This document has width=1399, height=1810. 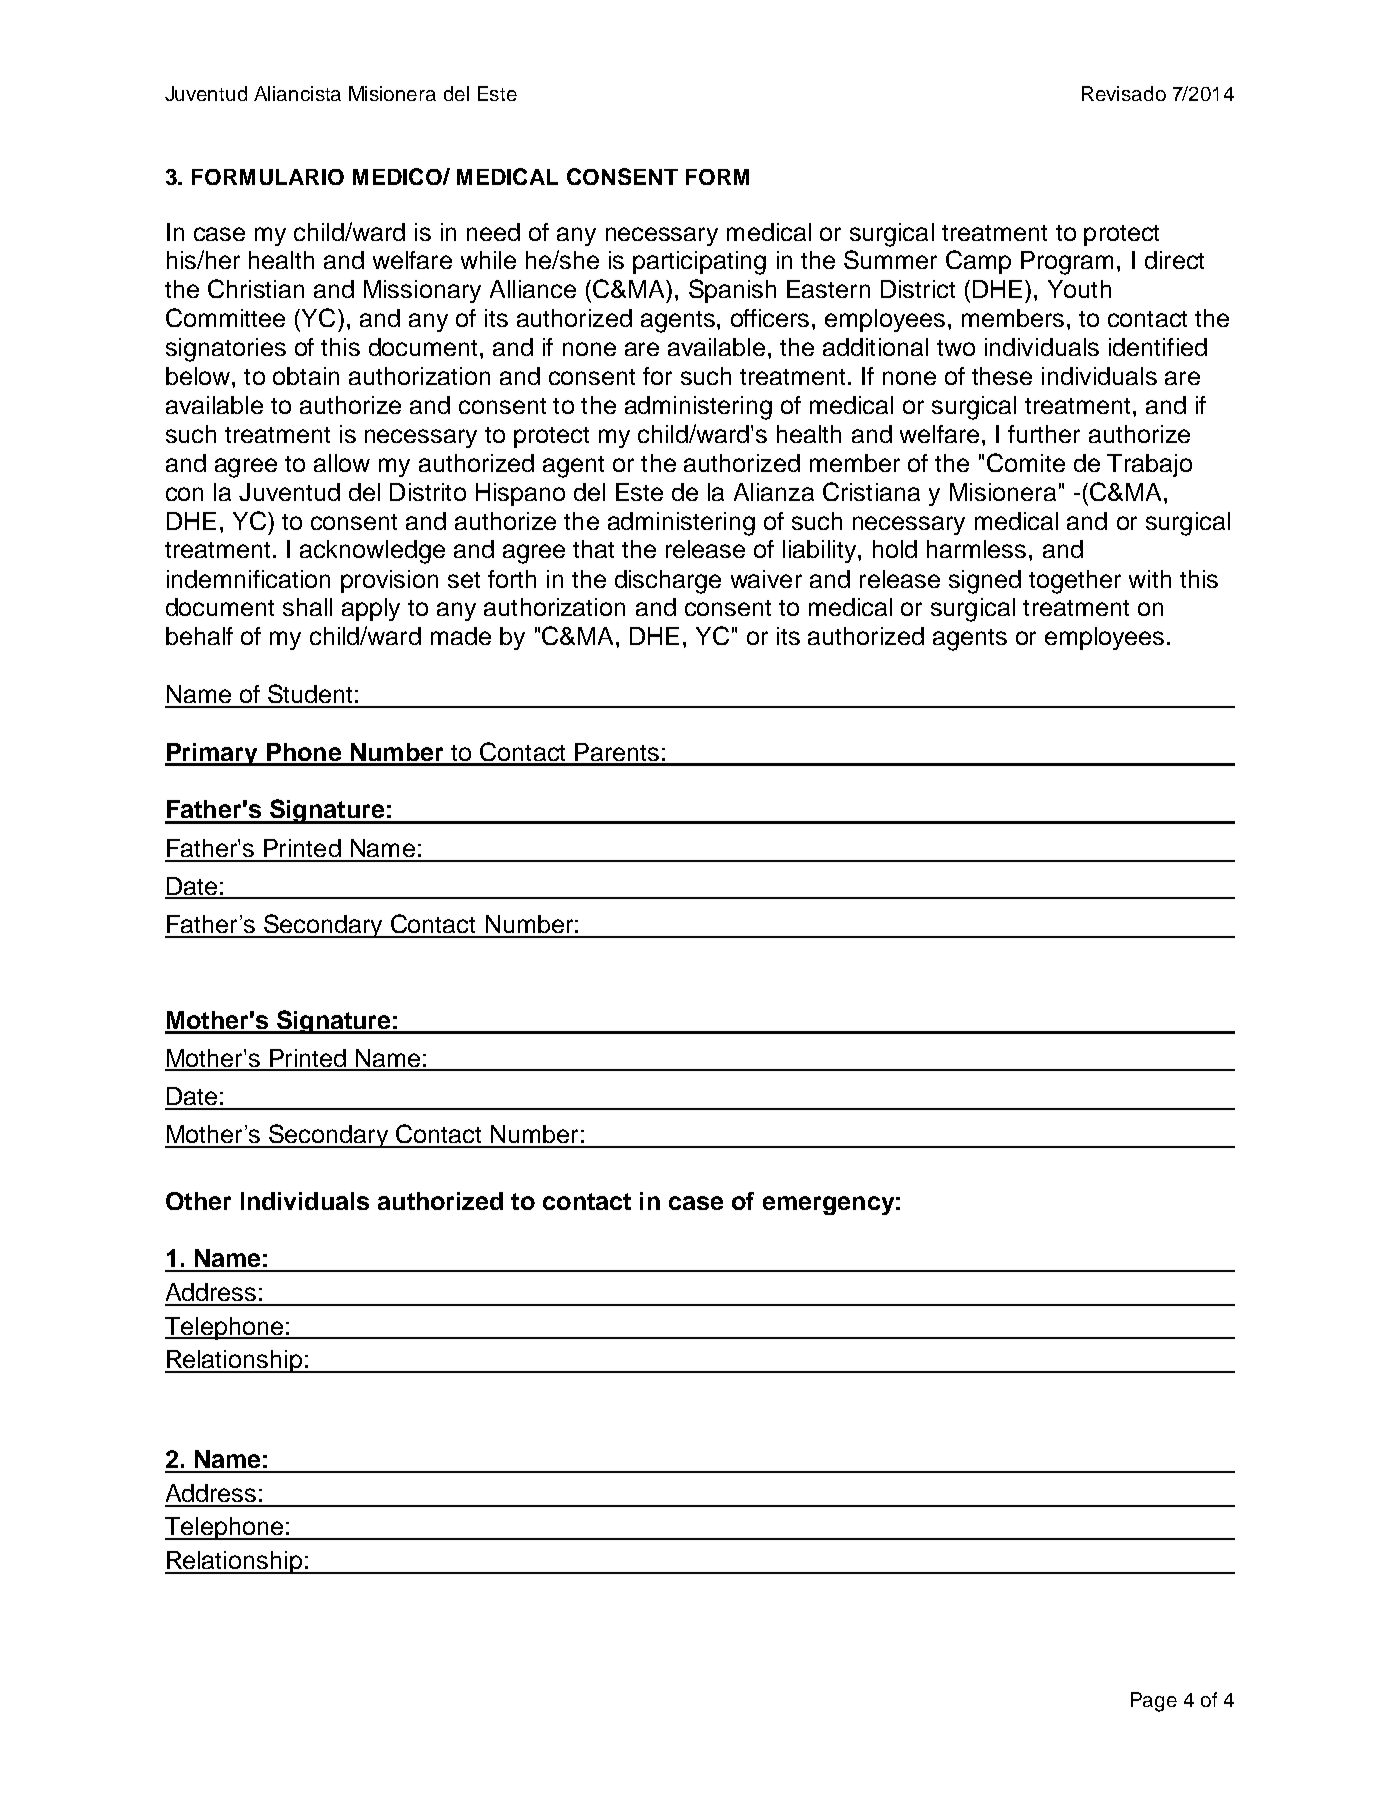 I want to click on Program, so click(x=1067, y=263).
